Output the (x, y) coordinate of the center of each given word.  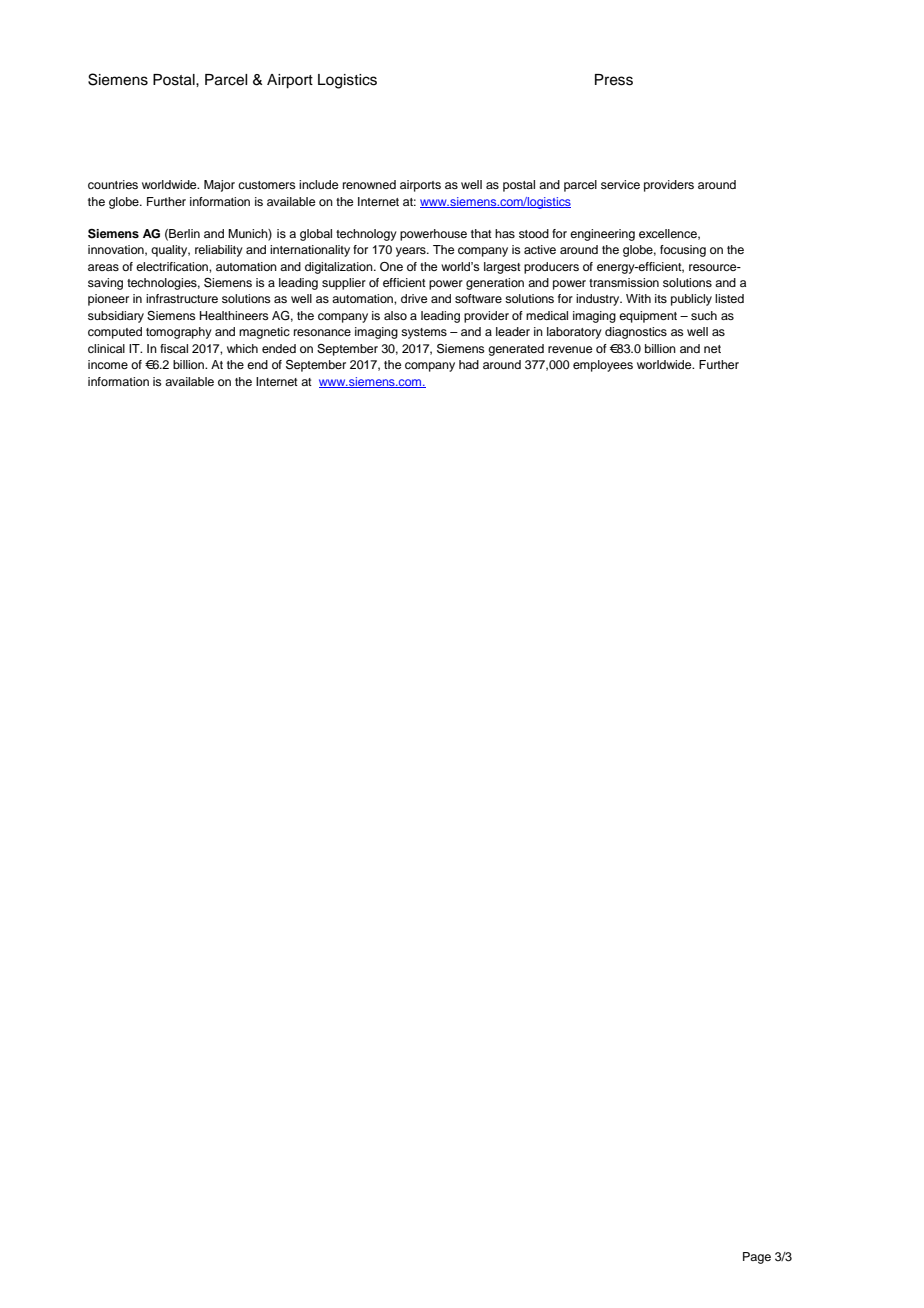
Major (219, 186)
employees (603, 366)
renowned (369, 184)
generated (516, 350)
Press (614, 80)
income (108, 364)
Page (757, 1258)
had (469, 364)
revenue (570, 349)
